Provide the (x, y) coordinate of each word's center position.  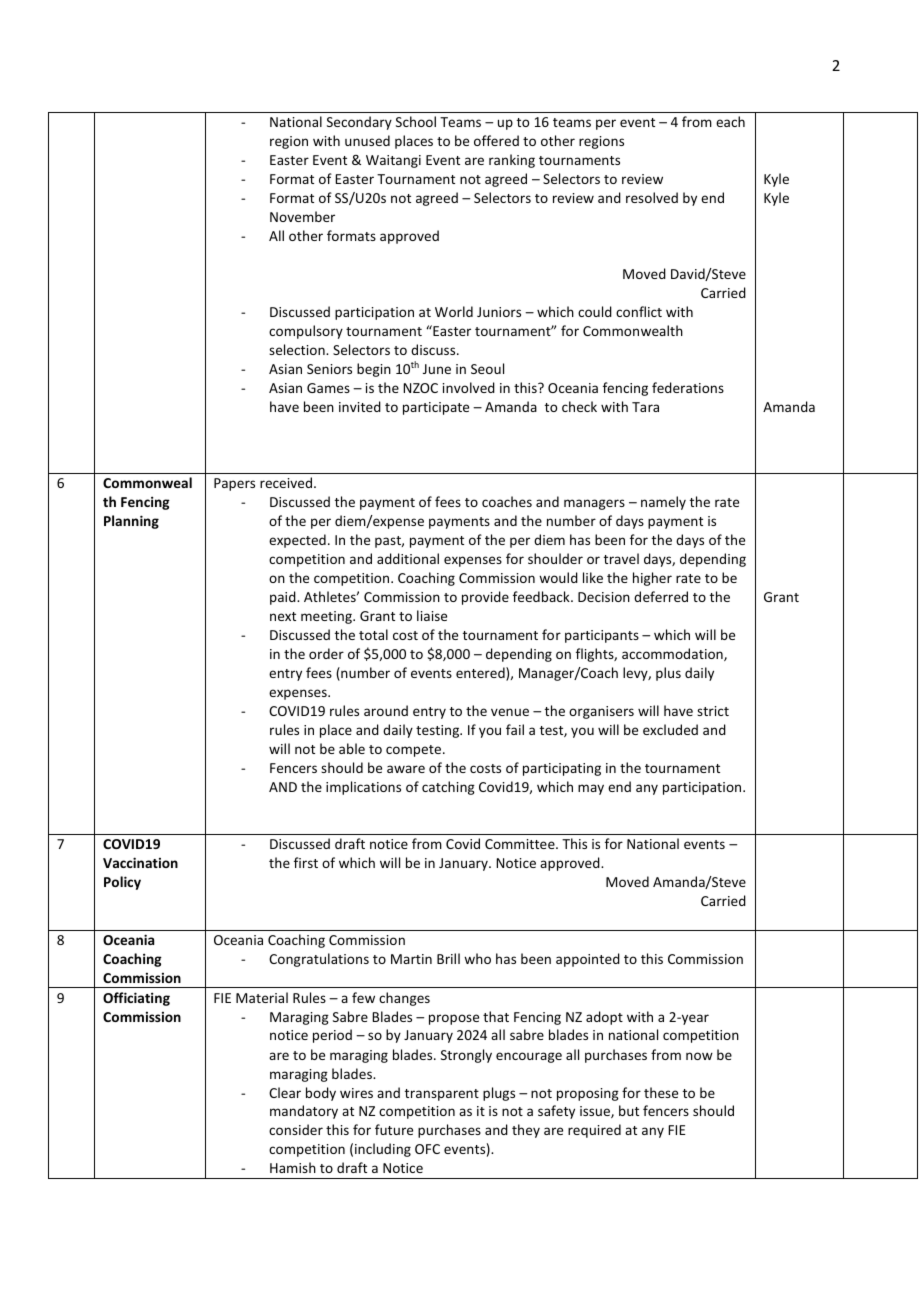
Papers (234, 484)
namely (663, 503)
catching (448, 788)
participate (436, 408)
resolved (652, 197)
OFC (427, 1149)
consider (296, 1129)
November (302, 216)
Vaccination (140, 862)
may (591, 789)
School (416, 121)
